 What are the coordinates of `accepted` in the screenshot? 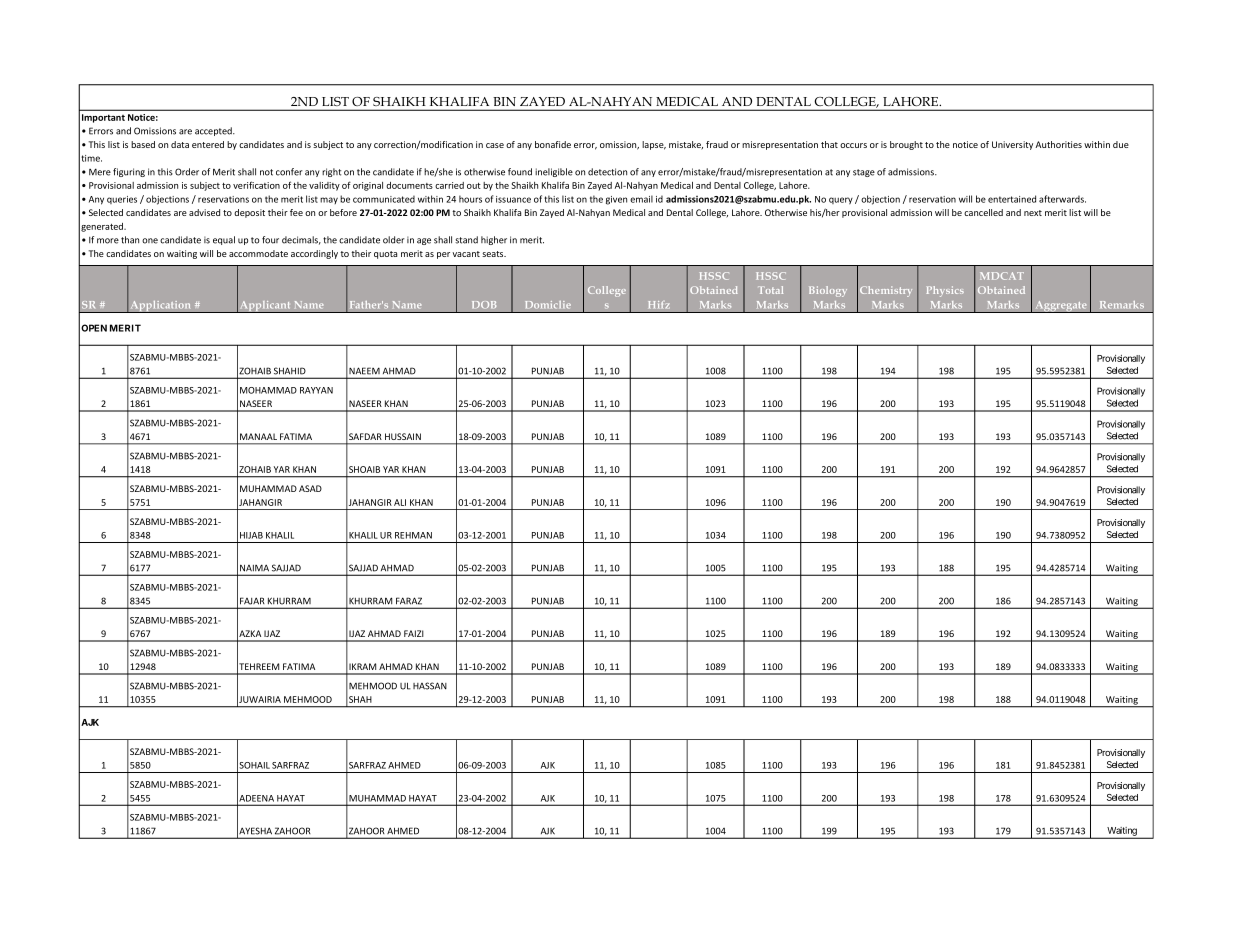 It's located at (214, 131).
